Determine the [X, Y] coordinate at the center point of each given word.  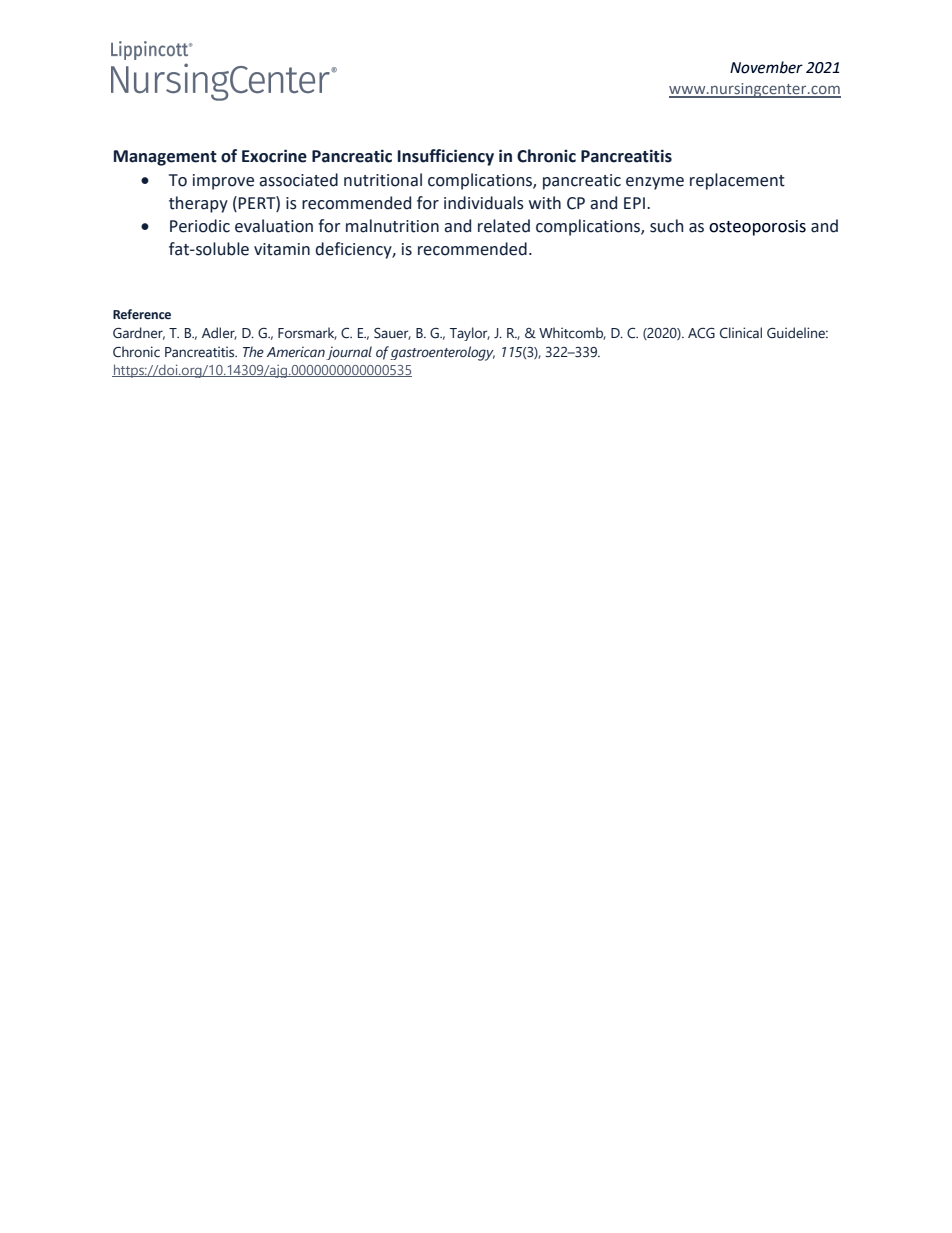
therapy [198, 204]
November [766, 67]
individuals [484, 203]
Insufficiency [446, 157]
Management [165, 158]
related [504, 226]
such [666, 226]
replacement [737, 181]
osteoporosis [757, 228]
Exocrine [274, 156]
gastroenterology [442, 353]
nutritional [383, 180]
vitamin [282, 249]
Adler [219, 333]
